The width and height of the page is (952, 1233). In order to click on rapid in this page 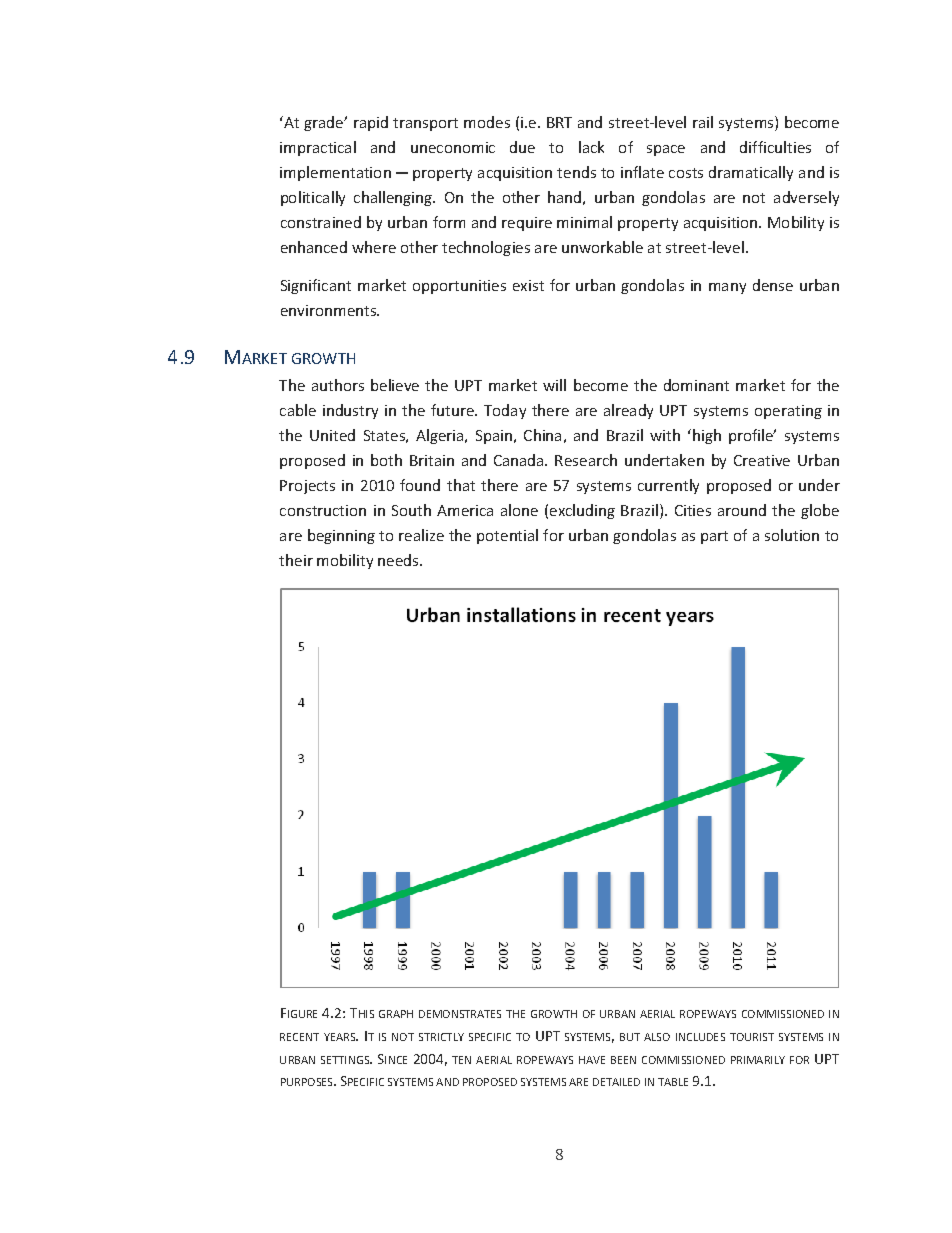, I will do `click(371, 123)`.
